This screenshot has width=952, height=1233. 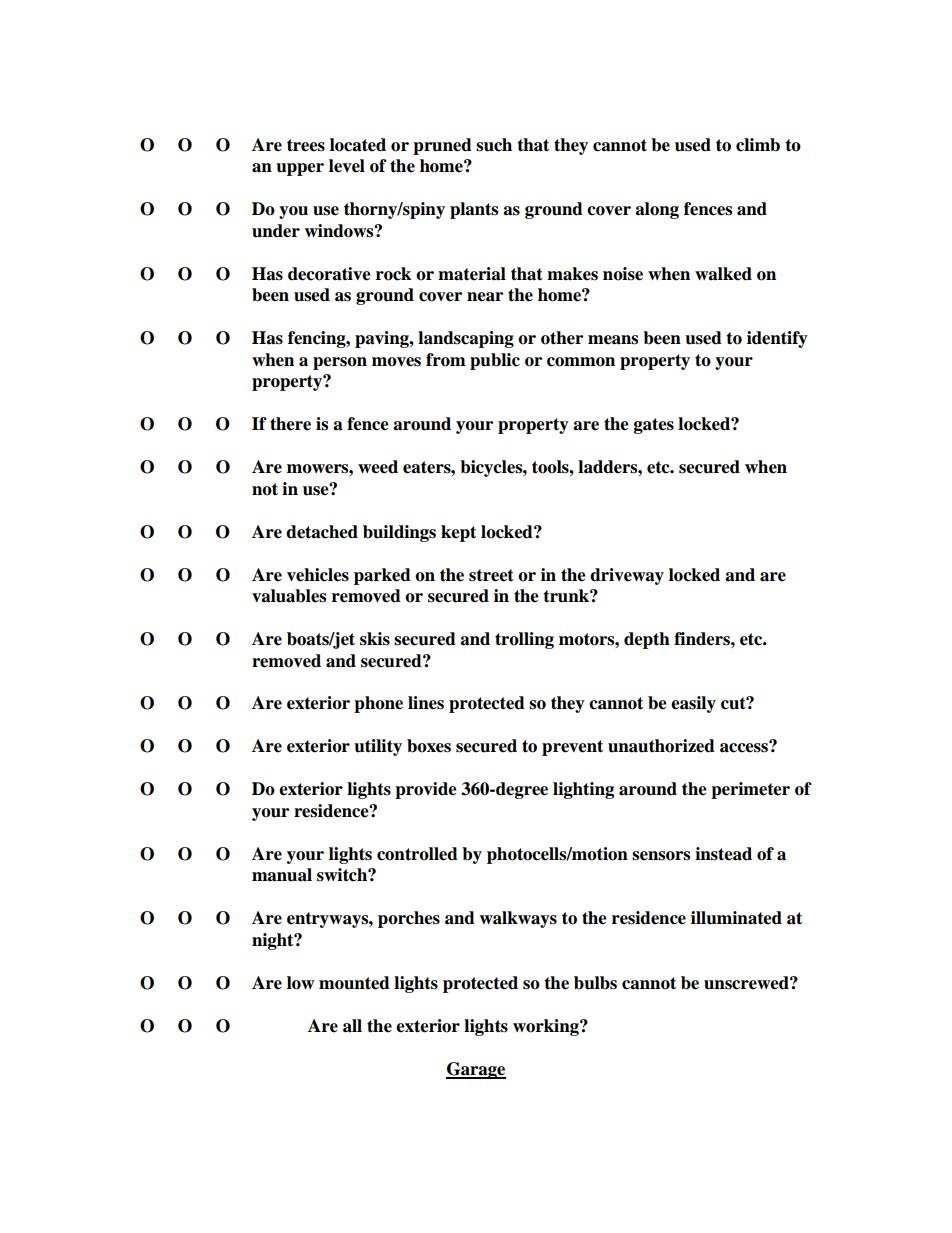 I want to click on level, so click(x=347, y=166).
